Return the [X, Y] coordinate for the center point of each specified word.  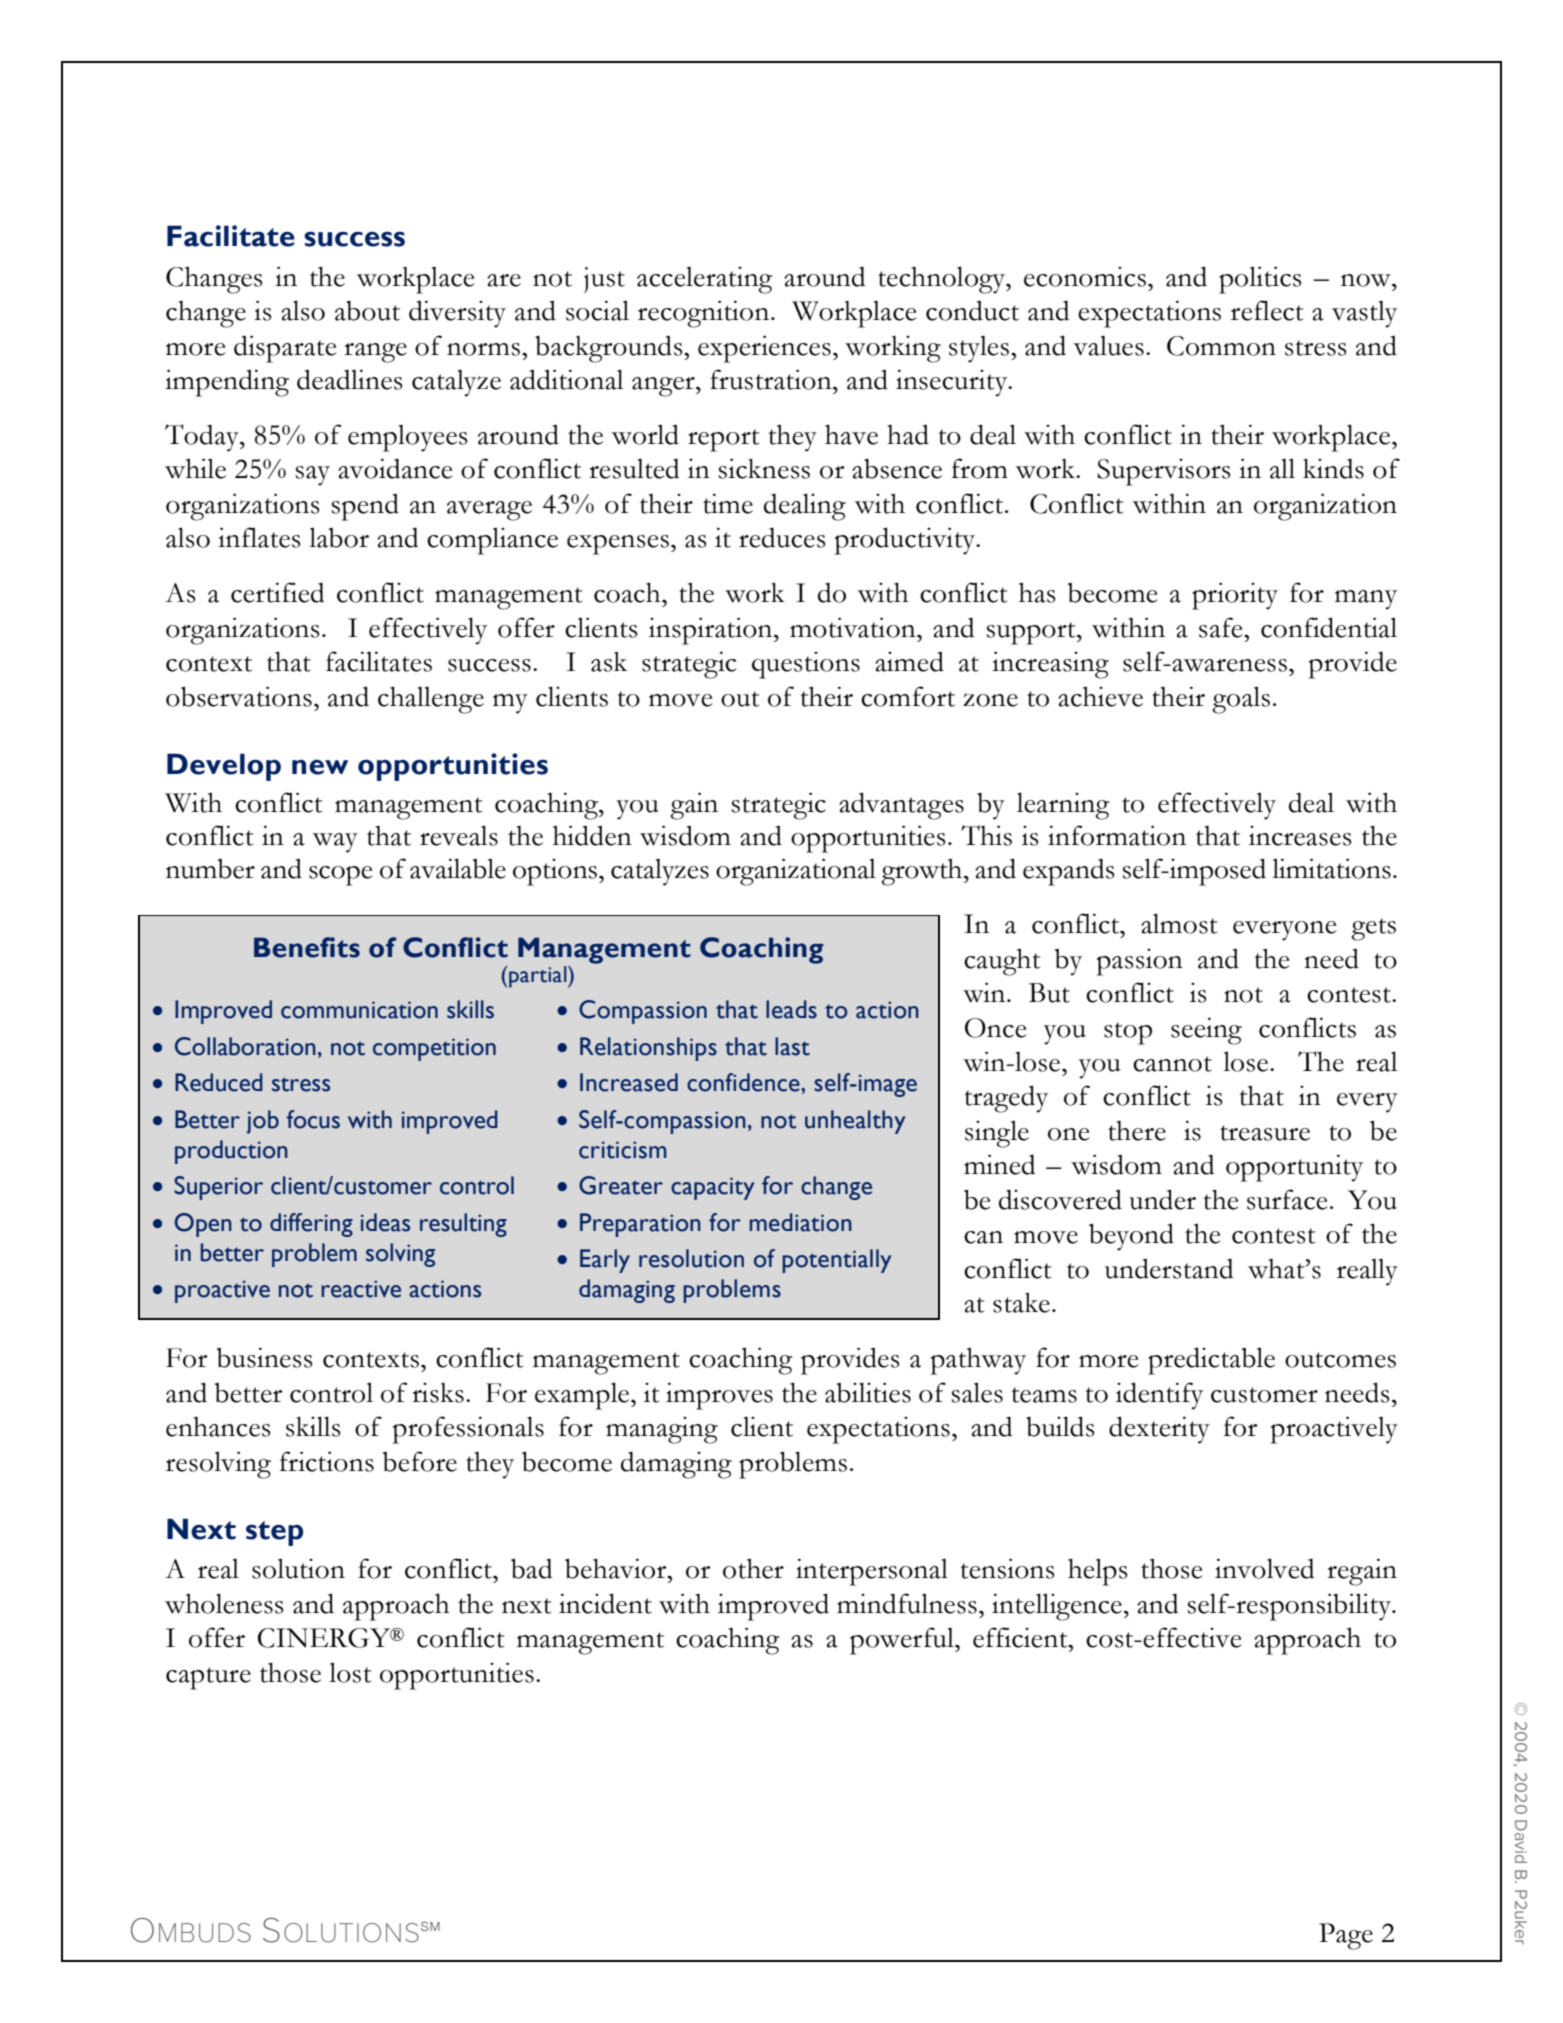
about [367, 311]
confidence [744, 1082]
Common [1221, 346]
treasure [1265, 1133]
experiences [764, 349]
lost [350, 1672]
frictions [327, 1461]
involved [1265, 1568]
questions [806, 665]
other [753, 1568]
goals [1241, 700]
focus [313, 1119]
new [320, 767]
